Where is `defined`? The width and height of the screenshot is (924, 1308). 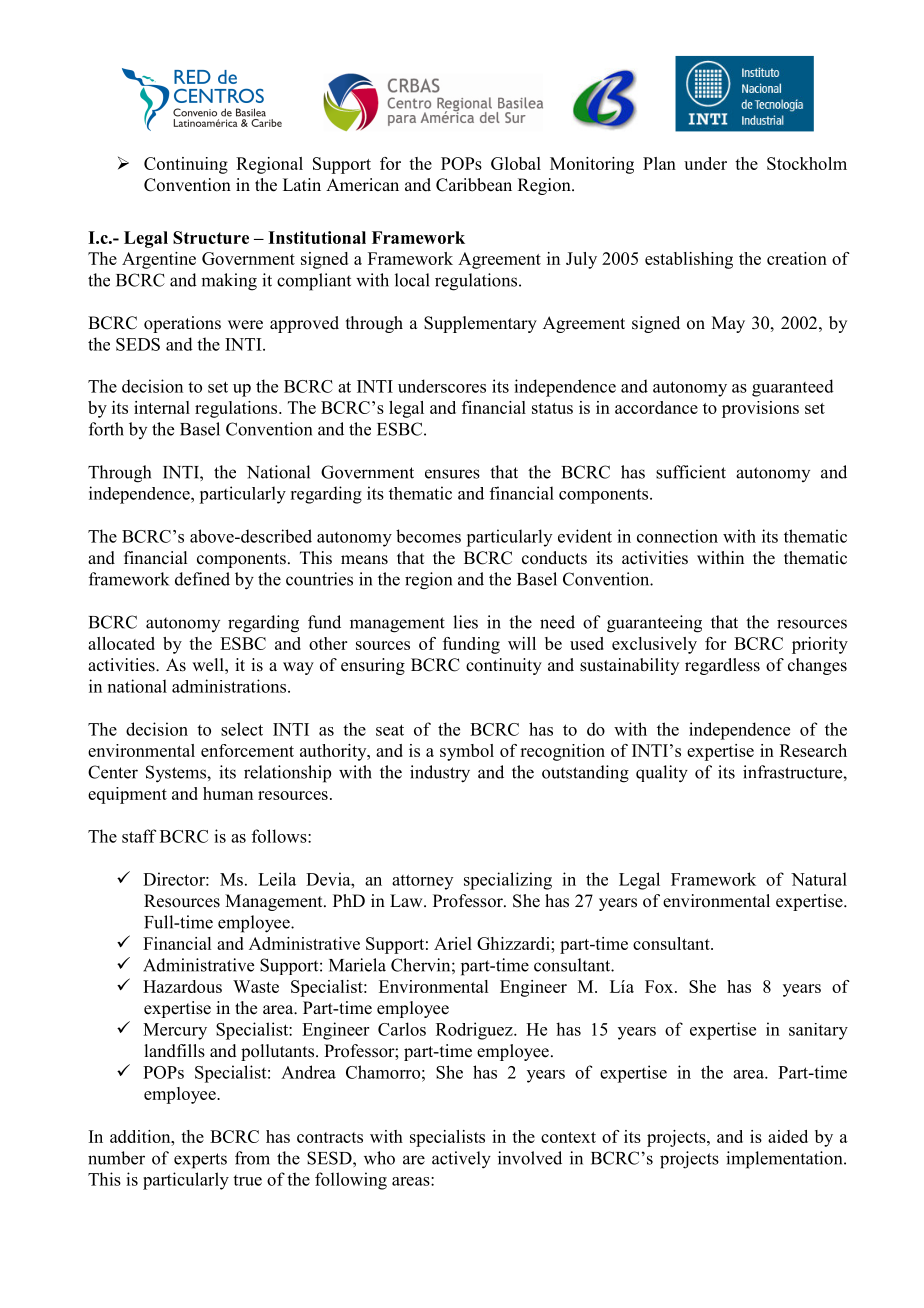
defined is located at coordinates (202, 579).
